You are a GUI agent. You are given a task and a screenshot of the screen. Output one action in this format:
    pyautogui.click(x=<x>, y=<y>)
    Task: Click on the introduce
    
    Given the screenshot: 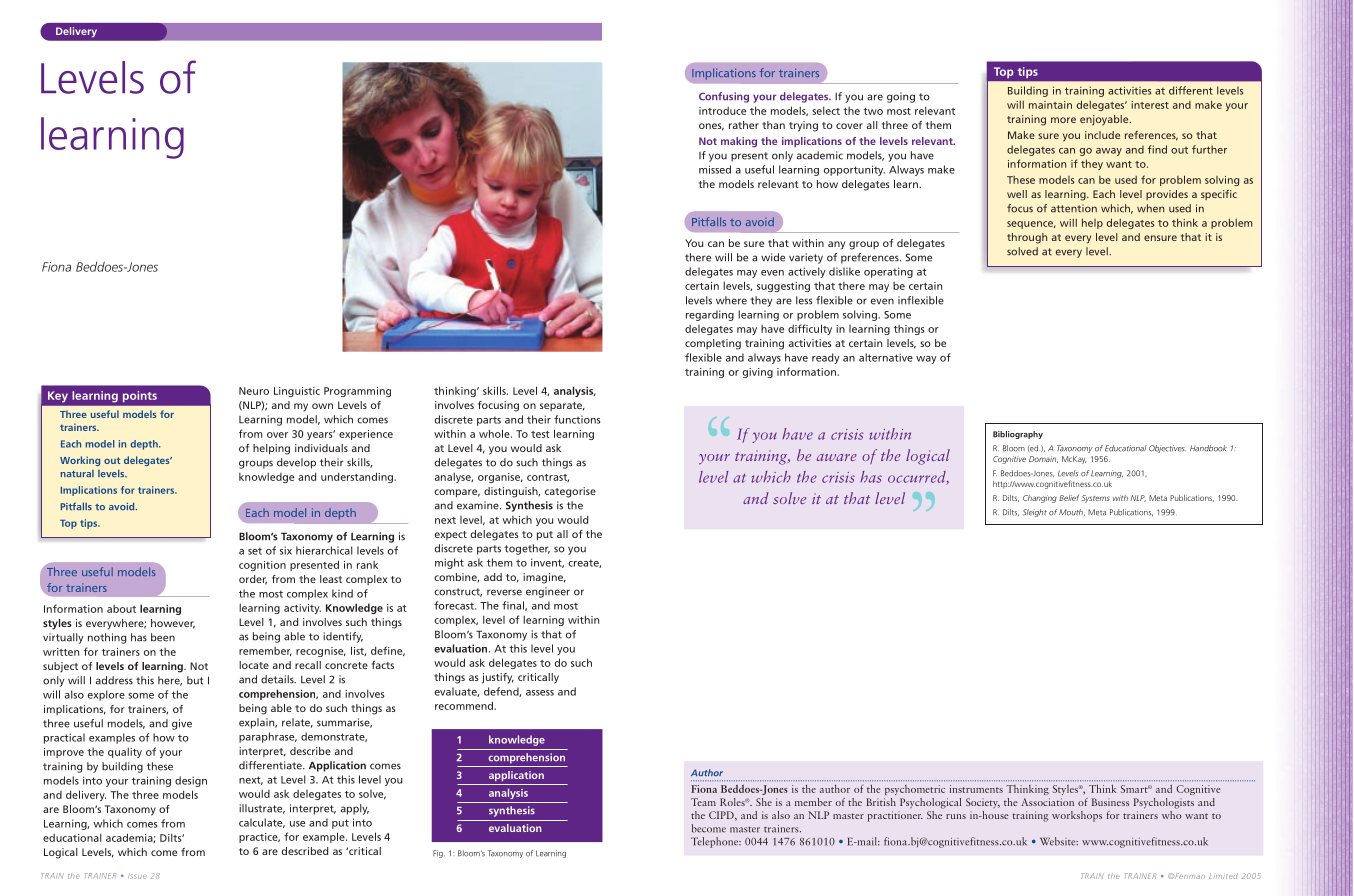 What is the action you would take?
    pyautogui.click(x=722, y=111)
